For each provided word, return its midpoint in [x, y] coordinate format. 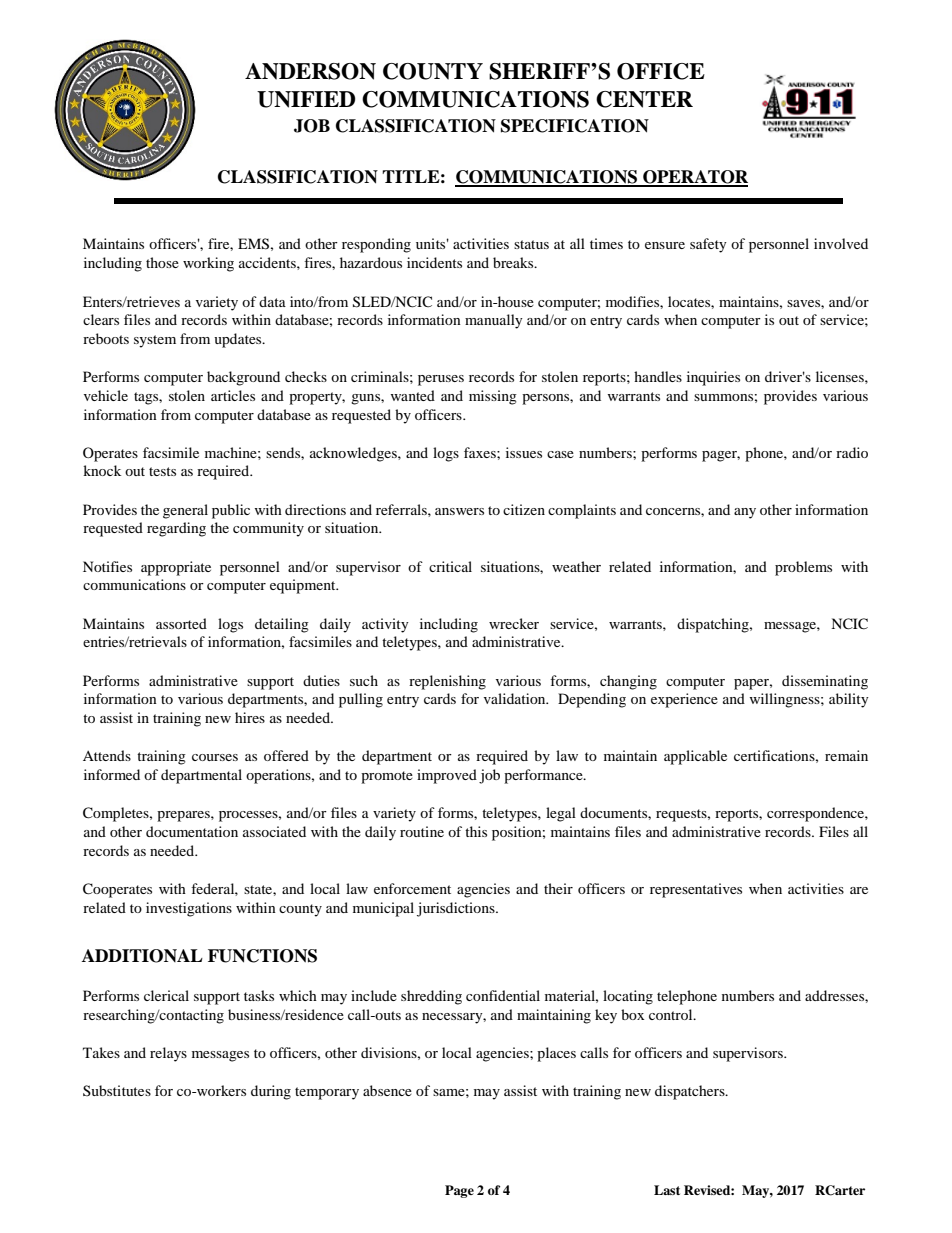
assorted [181, 623]
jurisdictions [457, 909]
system [155, 341]
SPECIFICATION [575, 126]
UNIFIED [306, 99]
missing [493, 397]
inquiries [713, 378]
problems [803, 568]
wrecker [514, 623]
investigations [189, 909]
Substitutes [117, 1090]
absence [387, 1090]
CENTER [644, 99]
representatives [696, 890]
